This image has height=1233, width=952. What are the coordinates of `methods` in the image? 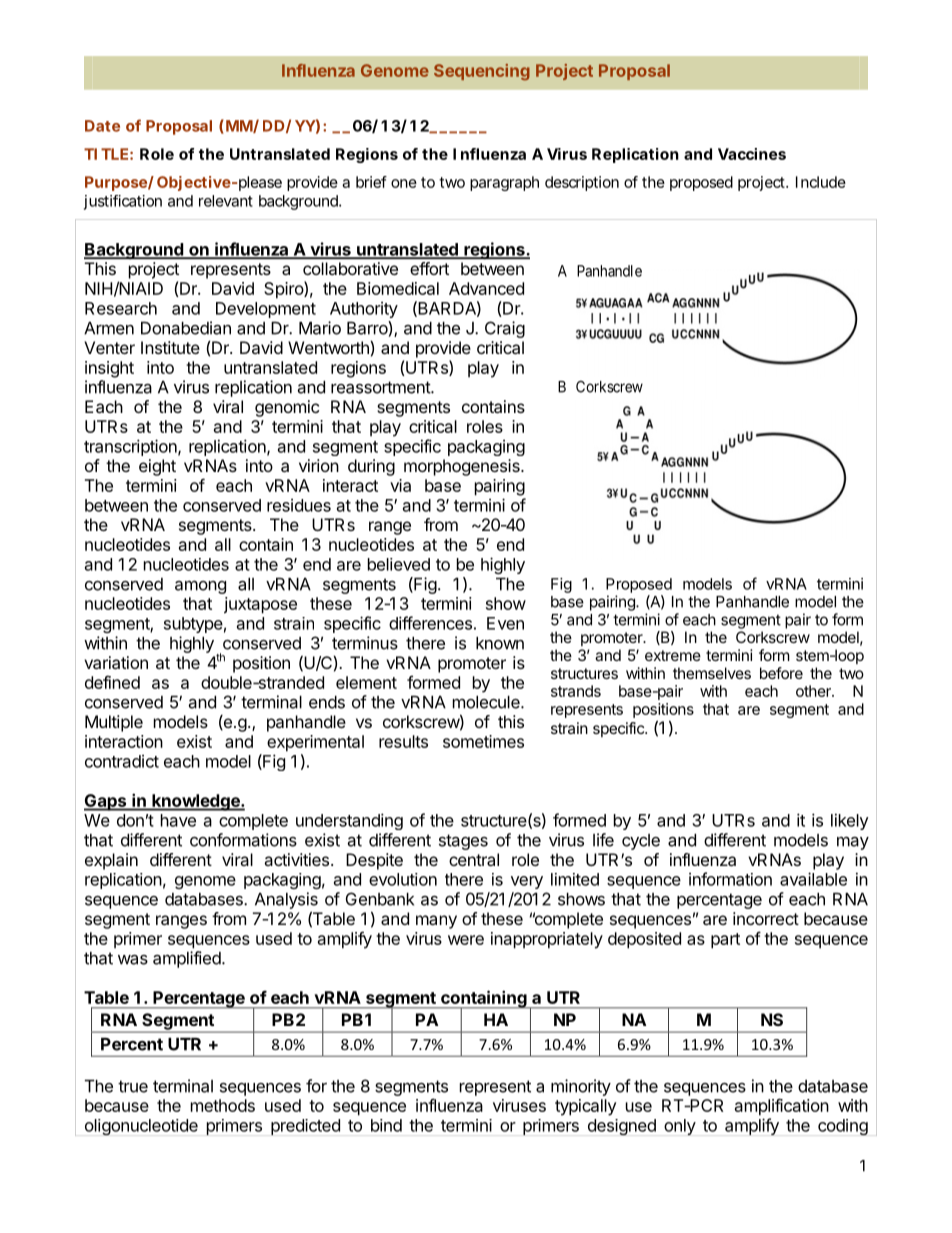 It's located at (223, 1105).
